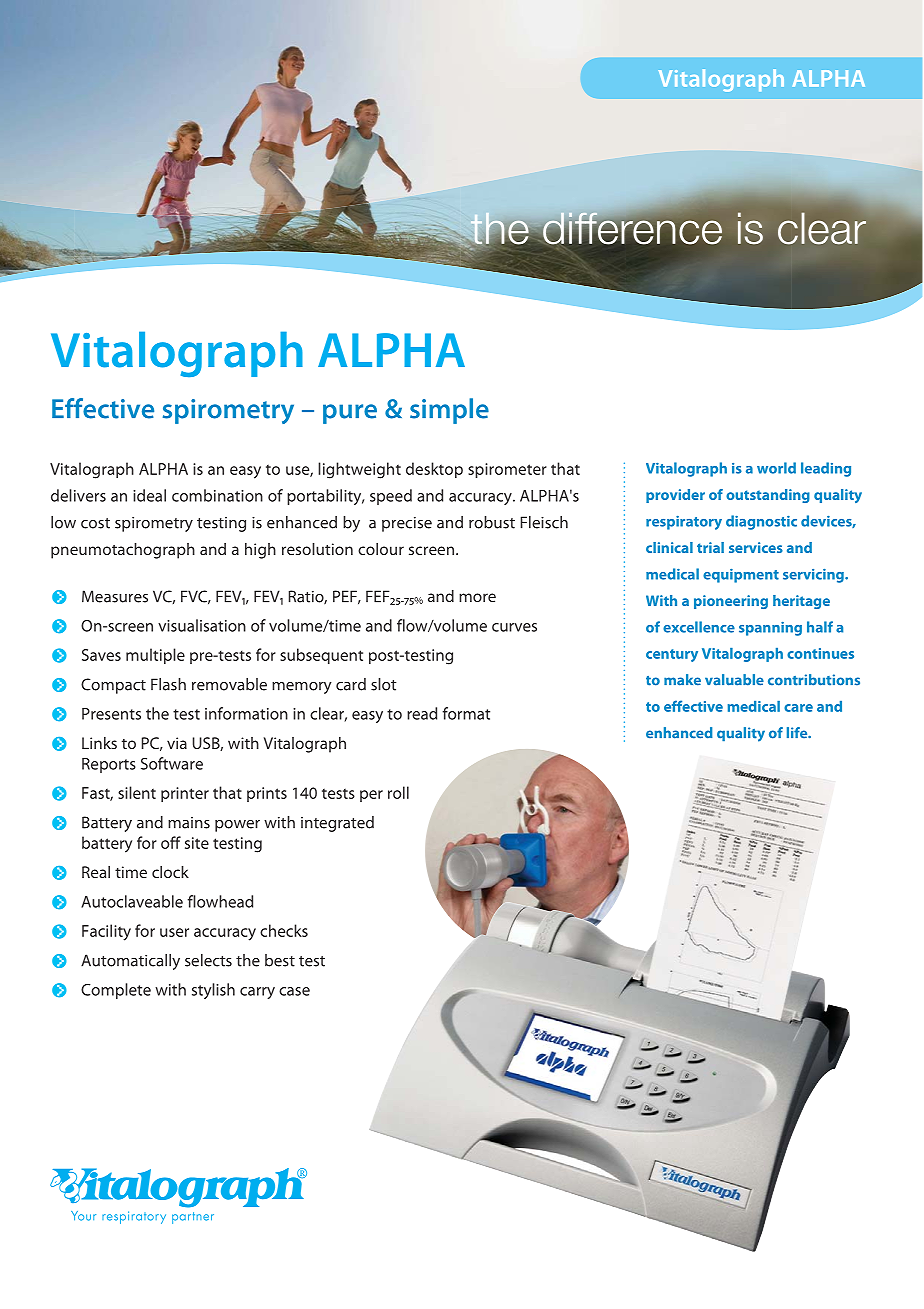 The height and width of the screenshot is (1309, 924). Describe the element at coordinates (294, 991) in the screenshot. I see `case` at that location.
